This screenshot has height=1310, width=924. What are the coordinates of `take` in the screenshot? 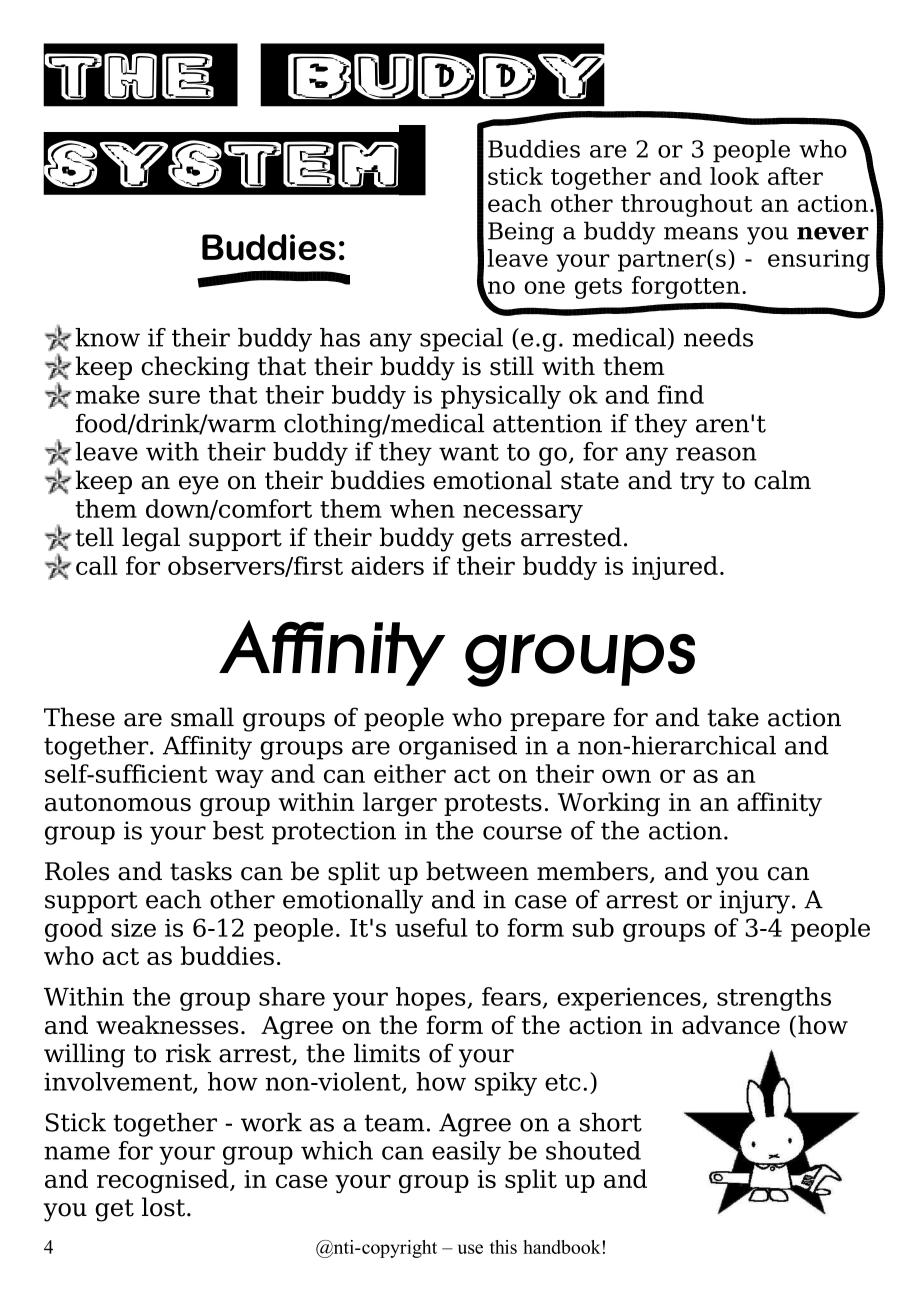 It's located at (733, 717).
